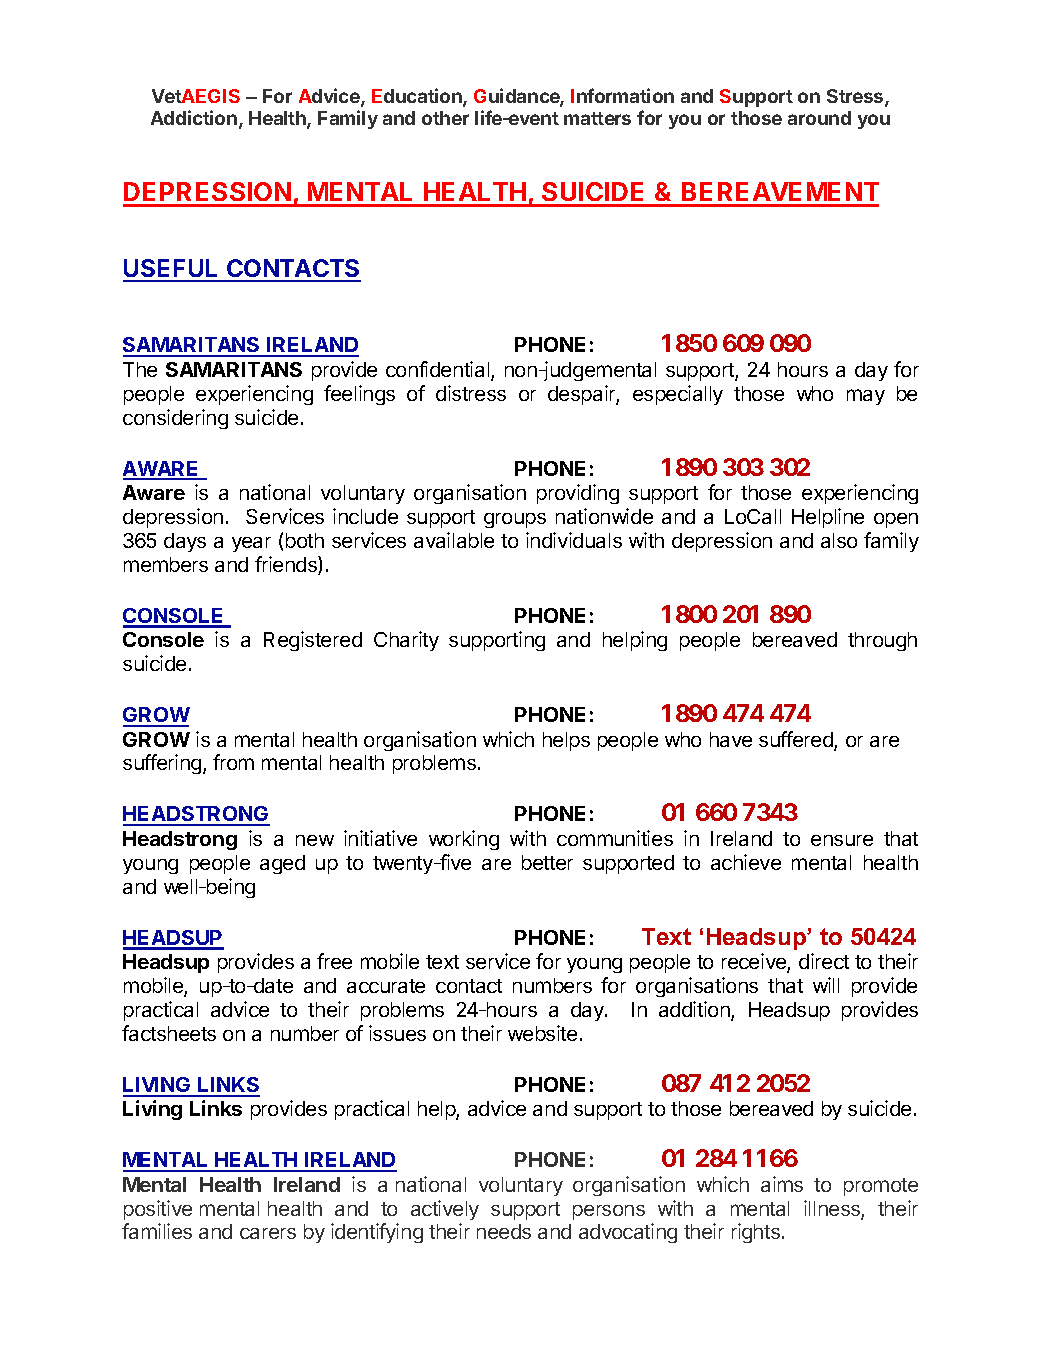 The image size is (1058, 1369). Describe the element at coordinates (597, 118) in the screenshot. I see `matters` at that location.
